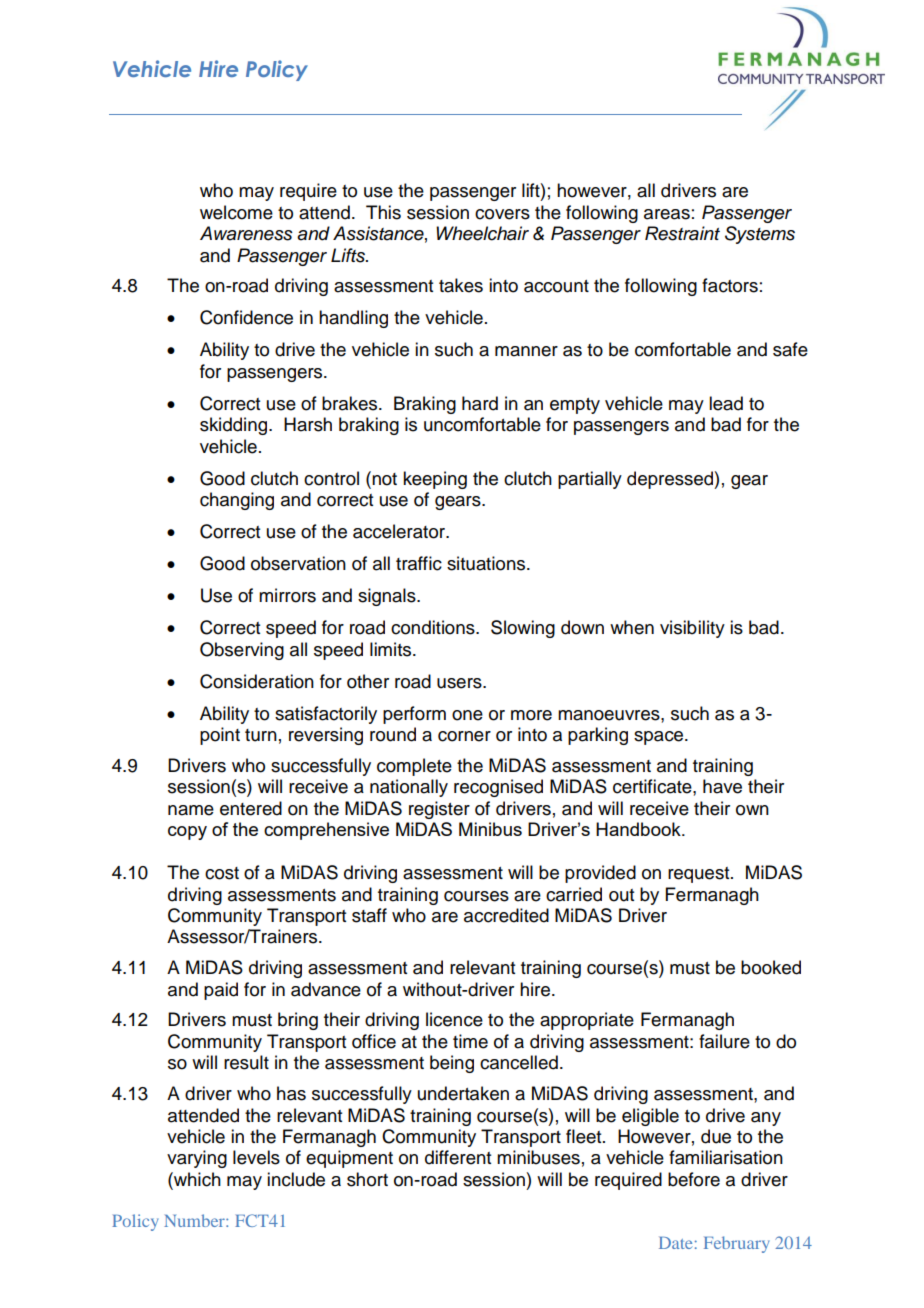 The height and width of the screenshot is (1308, 924). I want to click on lead, so click(726, 403).
